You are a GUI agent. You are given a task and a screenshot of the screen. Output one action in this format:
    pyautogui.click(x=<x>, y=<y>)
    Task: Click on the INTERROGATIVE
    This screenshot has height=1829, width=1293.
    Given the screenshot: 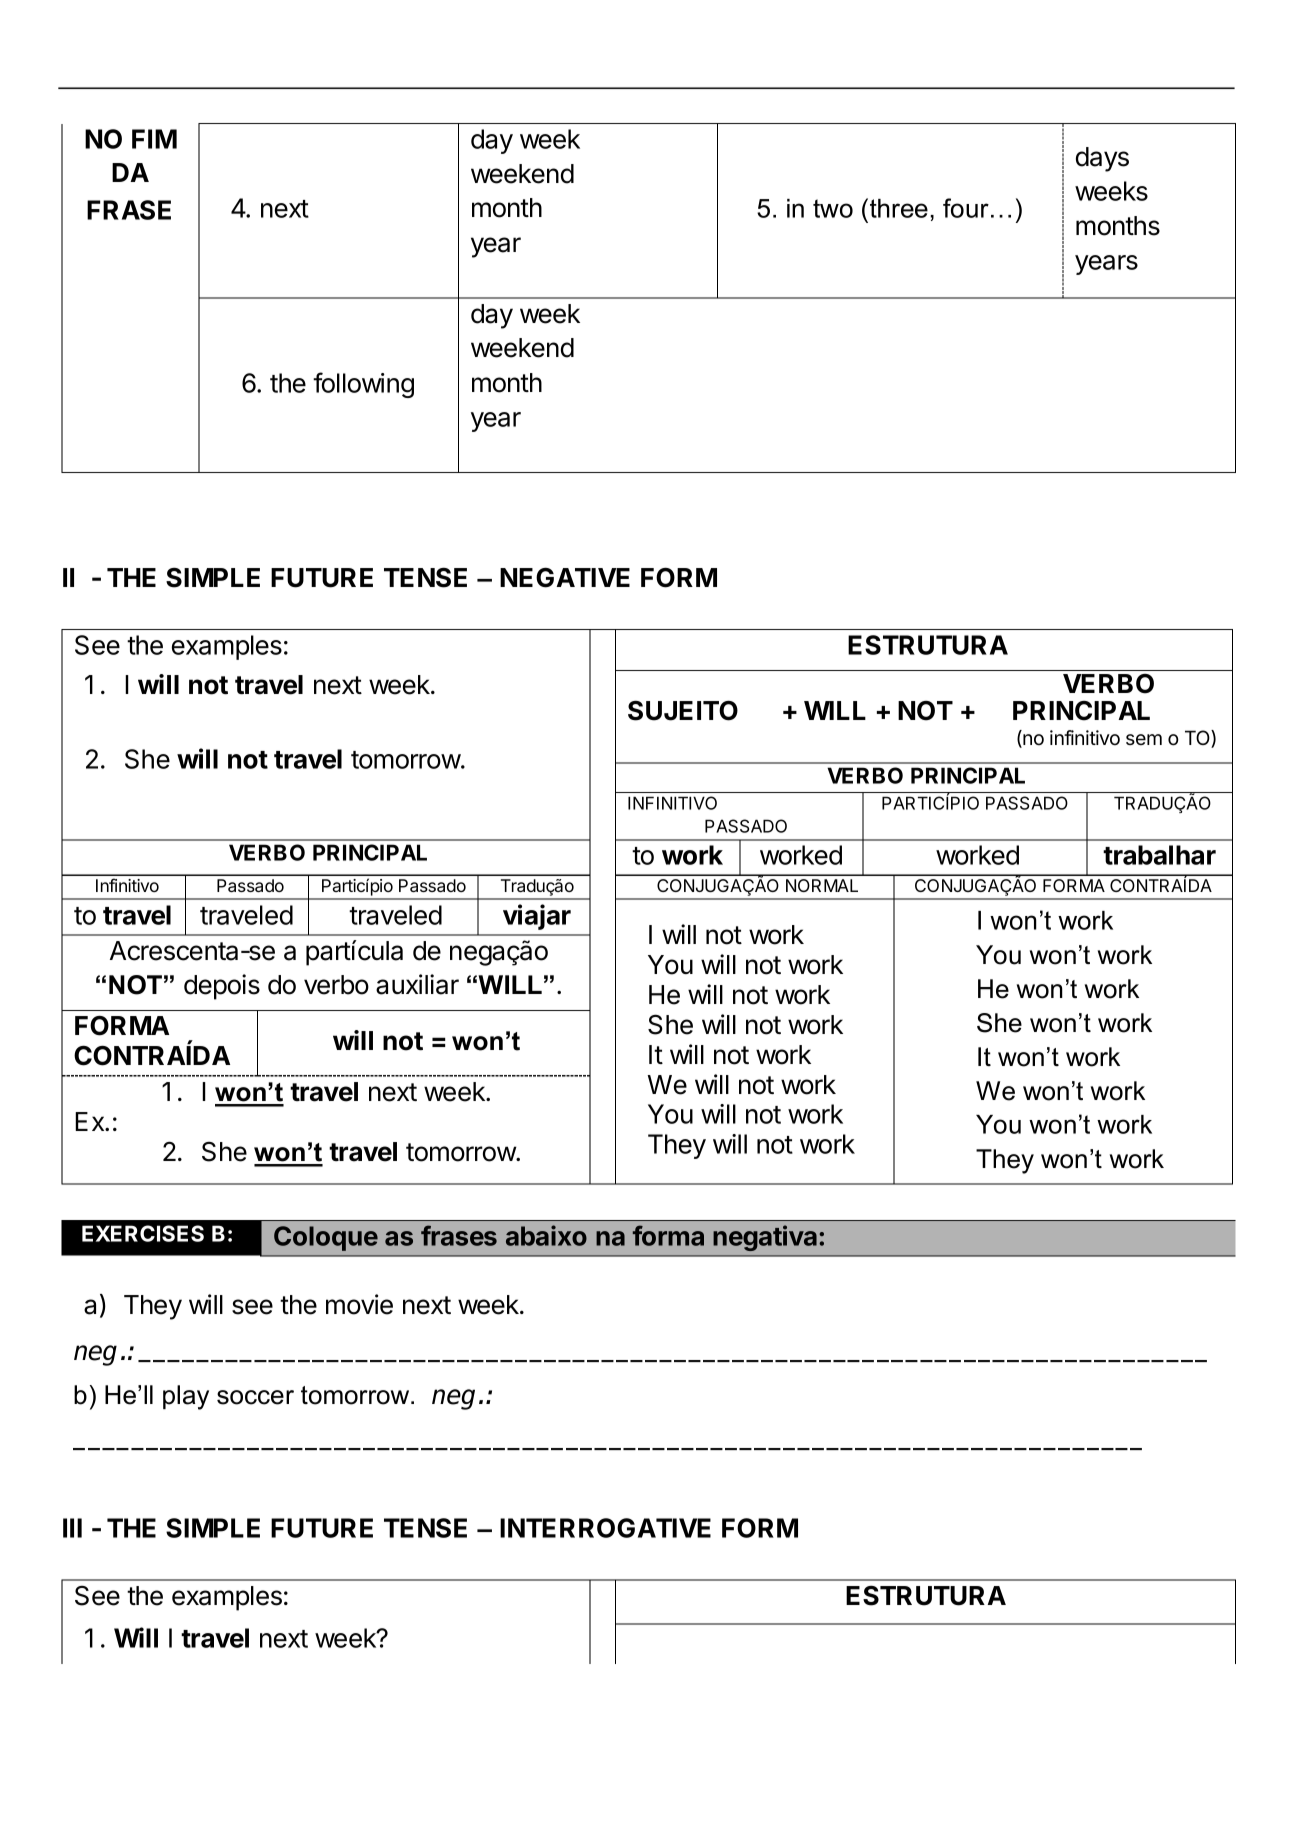 What is the action you would take?
    pyautogui.click(x=605, y=1528)
